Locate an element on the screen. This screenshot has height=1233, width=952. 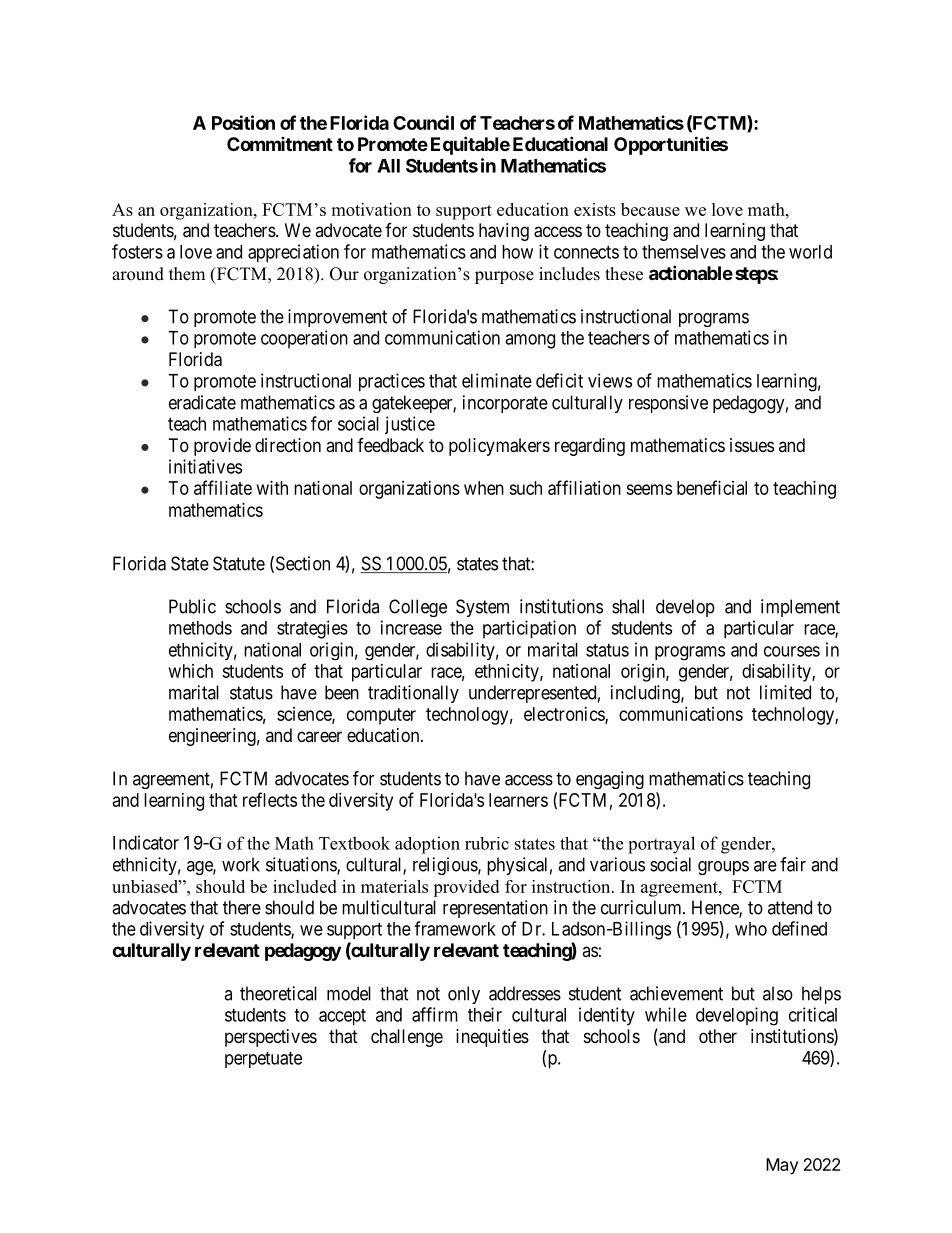
inequities is located at coordinates (492, 1038).
